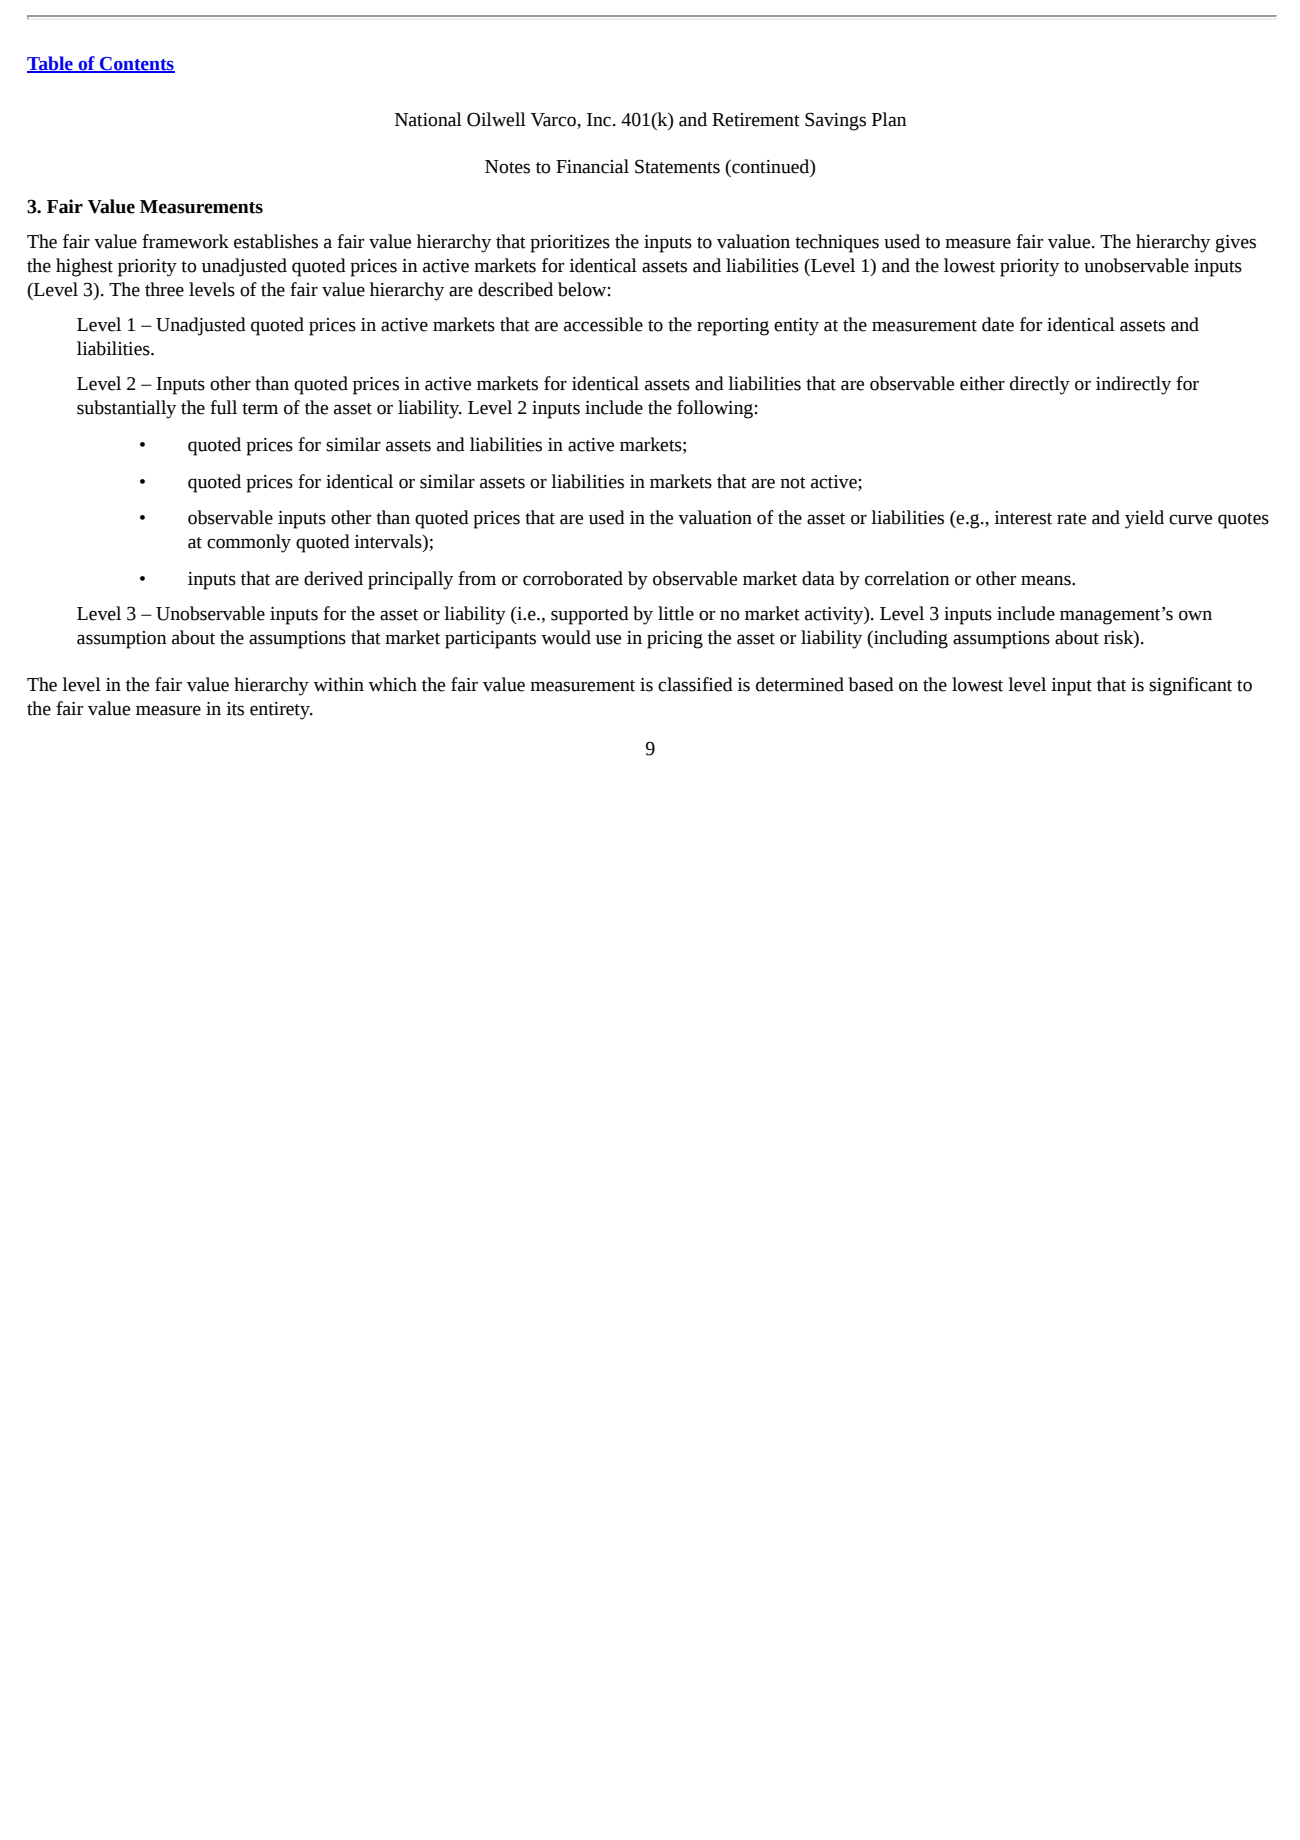  What do you see at coordinates (235, 709) in the screenshot?
I see `its` at bounding box center [235, 709].
